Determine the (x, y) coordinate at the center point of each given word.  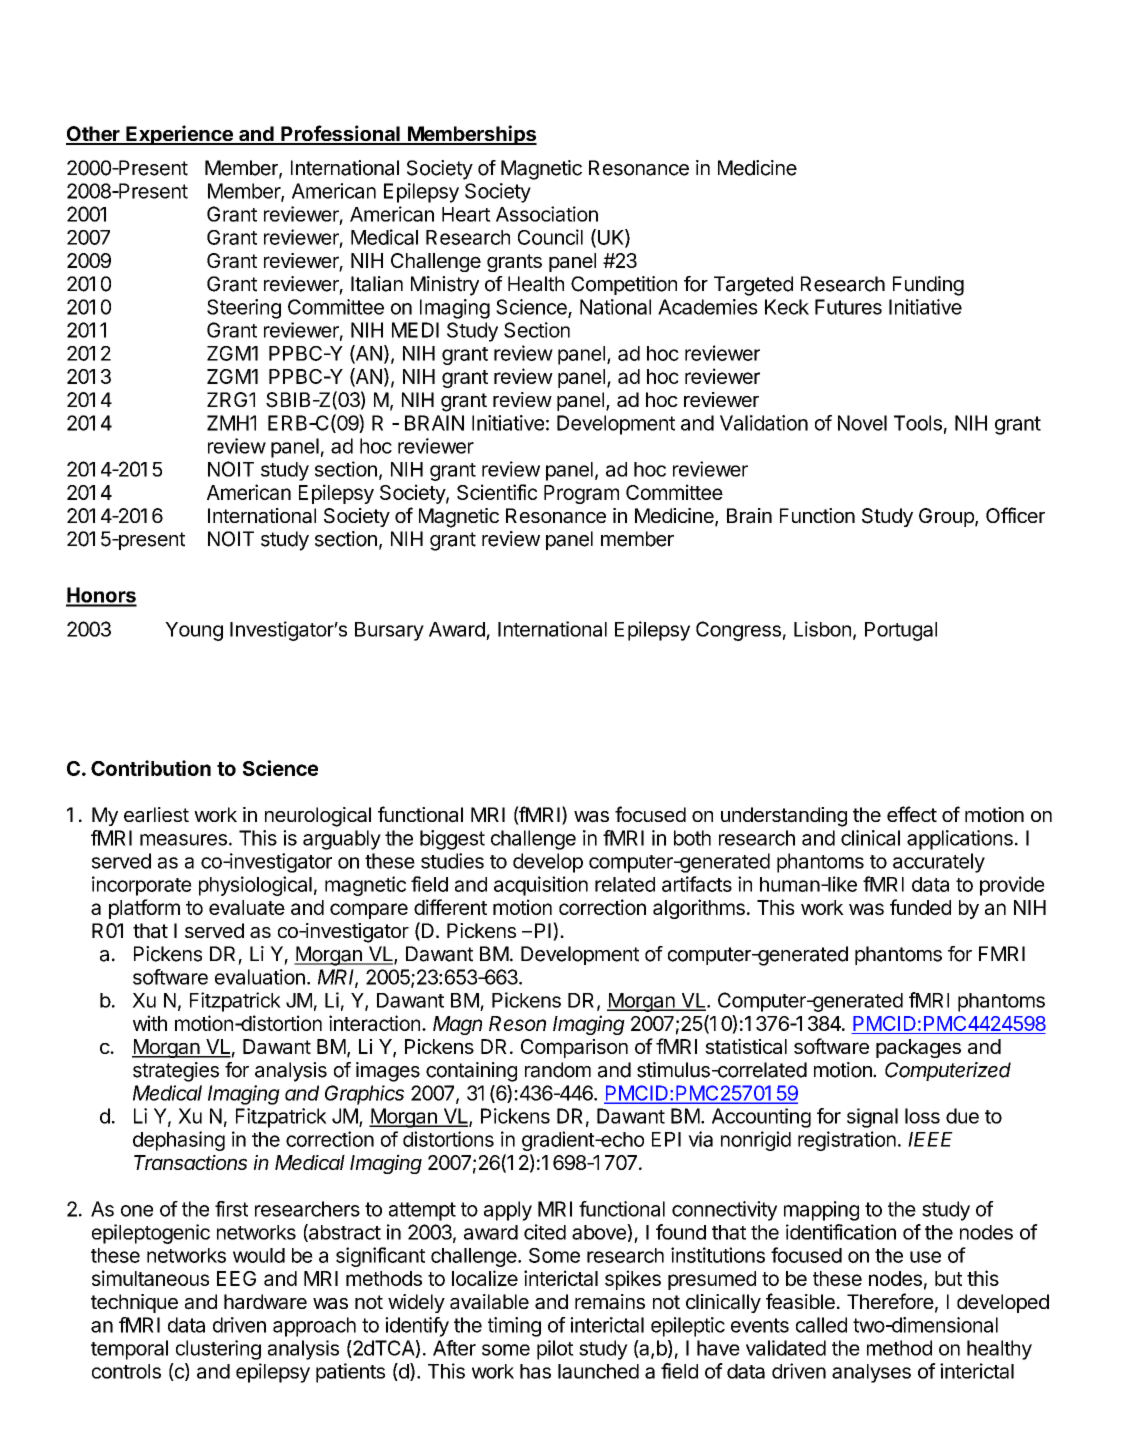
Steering (244, 309)
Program (581, 494)
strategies (176, 1072)
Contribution (151, 768)
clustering (218, 1350)
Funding (928, 286)
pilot (555, 1350)
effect (912, 814)
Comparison (574, 1048)
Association (547, 214)
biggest (452, 840)
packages (918, 1048)
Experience (179, 135)
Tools (918, 423)
